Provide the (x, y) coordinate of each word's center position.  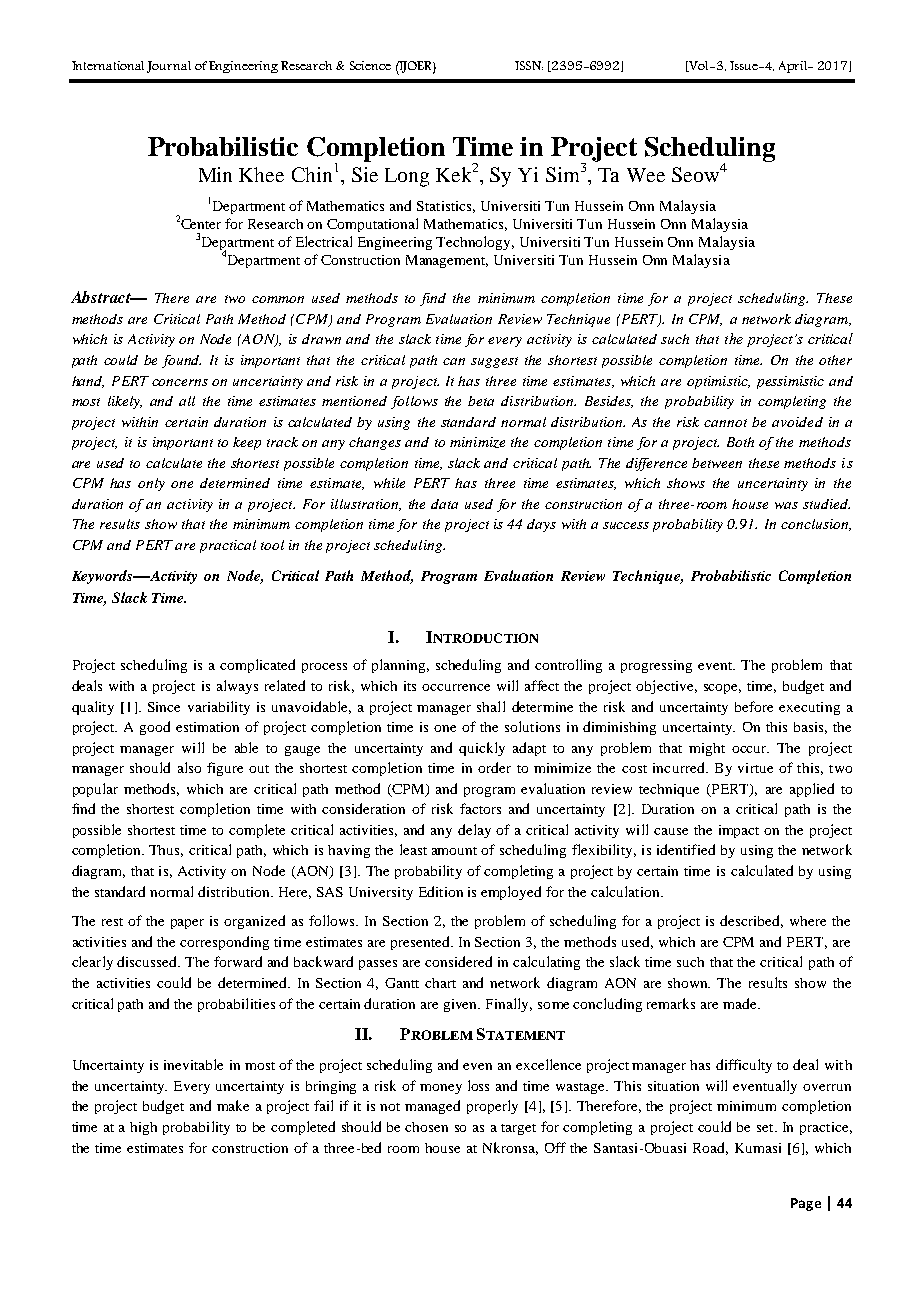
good (155, 728)
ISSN (529, 65)
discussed (148, 961)
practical (228, 546)
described (751, 921)
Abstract (102, 297)
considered (458, 961)
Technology (475, 243)
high (143, 1128)
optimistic (718, 382)
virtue (755, 768)
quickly (482, 749)
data (444, 504)
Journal (169, 67)
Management (447, 261)
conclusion (816, 525)
